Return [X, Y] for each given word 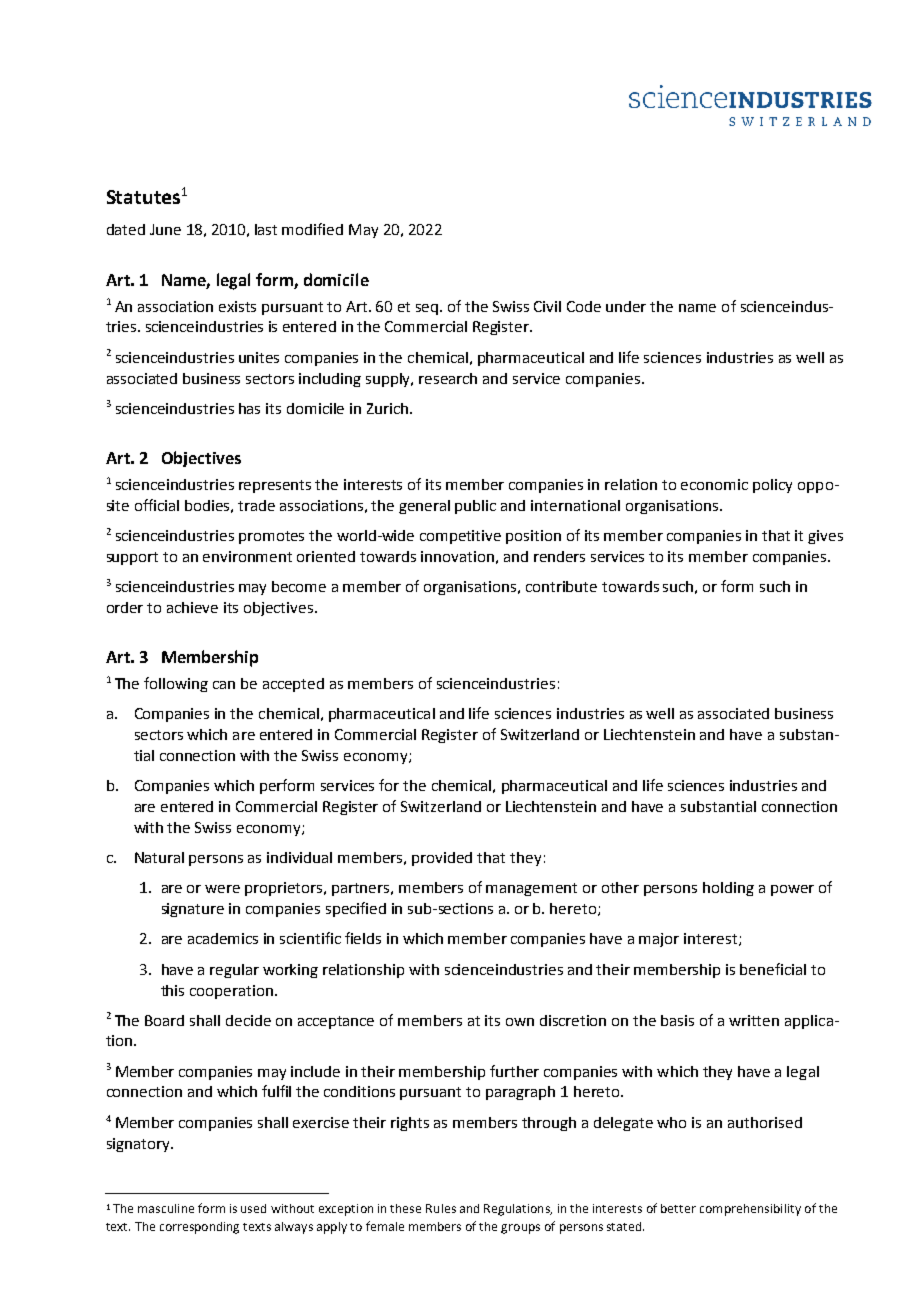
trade [256, 505]
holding [728, 889]
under [626, 306]
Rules [441, 1208]
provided [442, 859]
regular [234, 971]
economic [714, 484]
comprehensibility [750, 1210]
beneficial [773, 969]
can [224, 685]
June [165, 229]
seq [428, 309]
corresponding [199, 1228]
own [520, 1022]
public [475, 507]
